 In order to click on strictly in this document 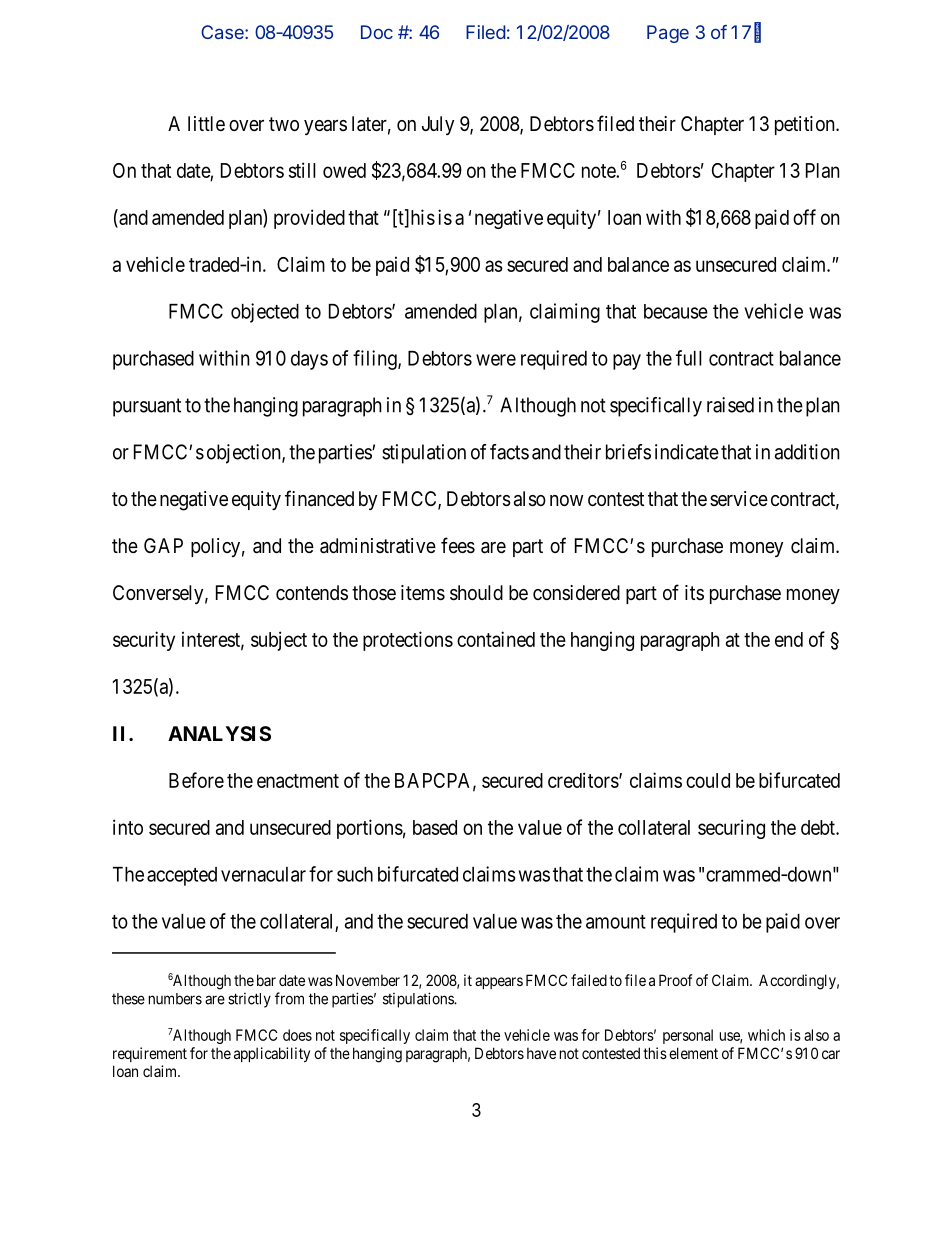, I will do `click(249, 1000)`.
